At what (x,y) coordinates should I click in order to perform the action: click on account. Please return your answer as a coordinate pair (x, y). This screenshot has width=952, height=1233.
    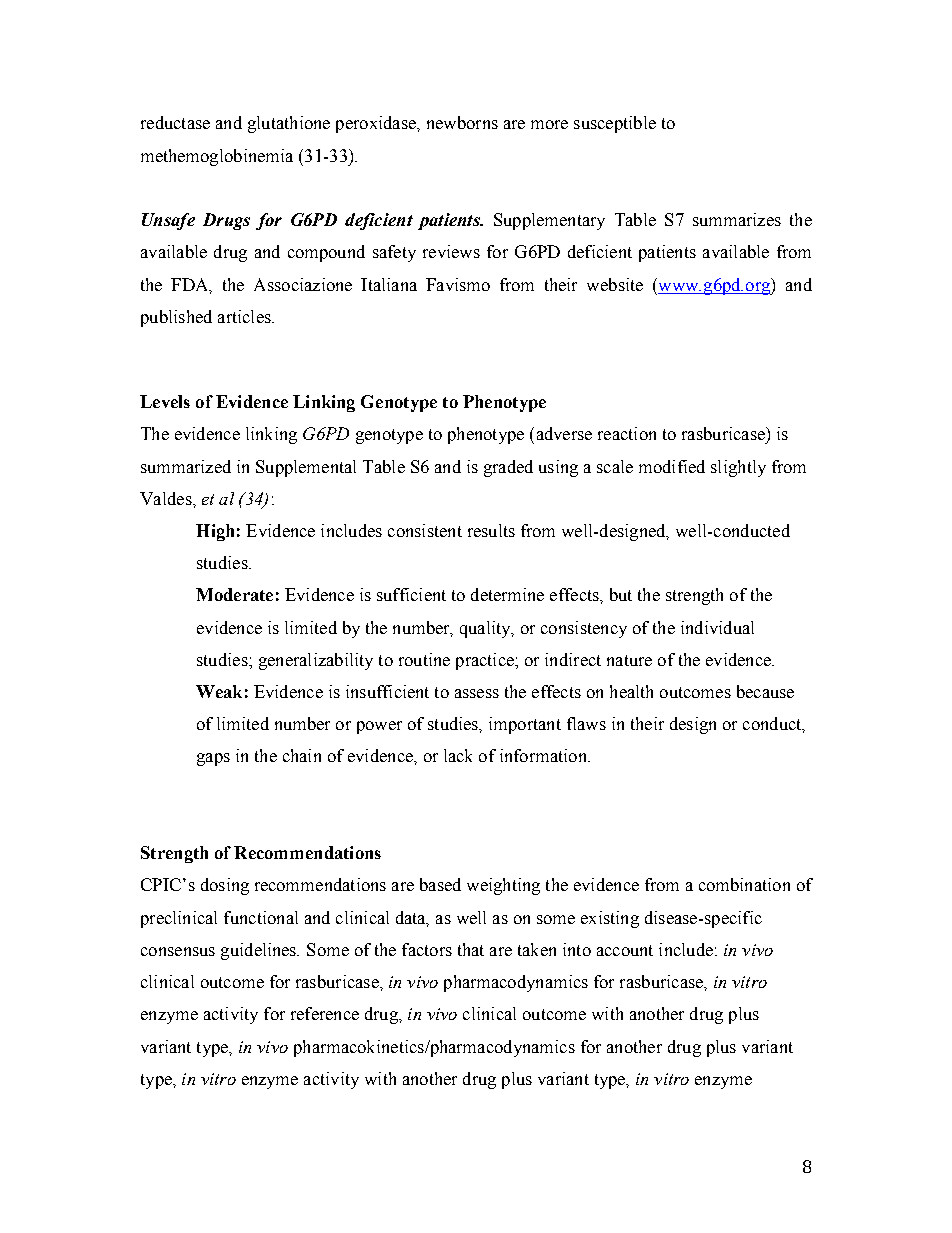
    Looking at the image, I should click on (625, 950).
